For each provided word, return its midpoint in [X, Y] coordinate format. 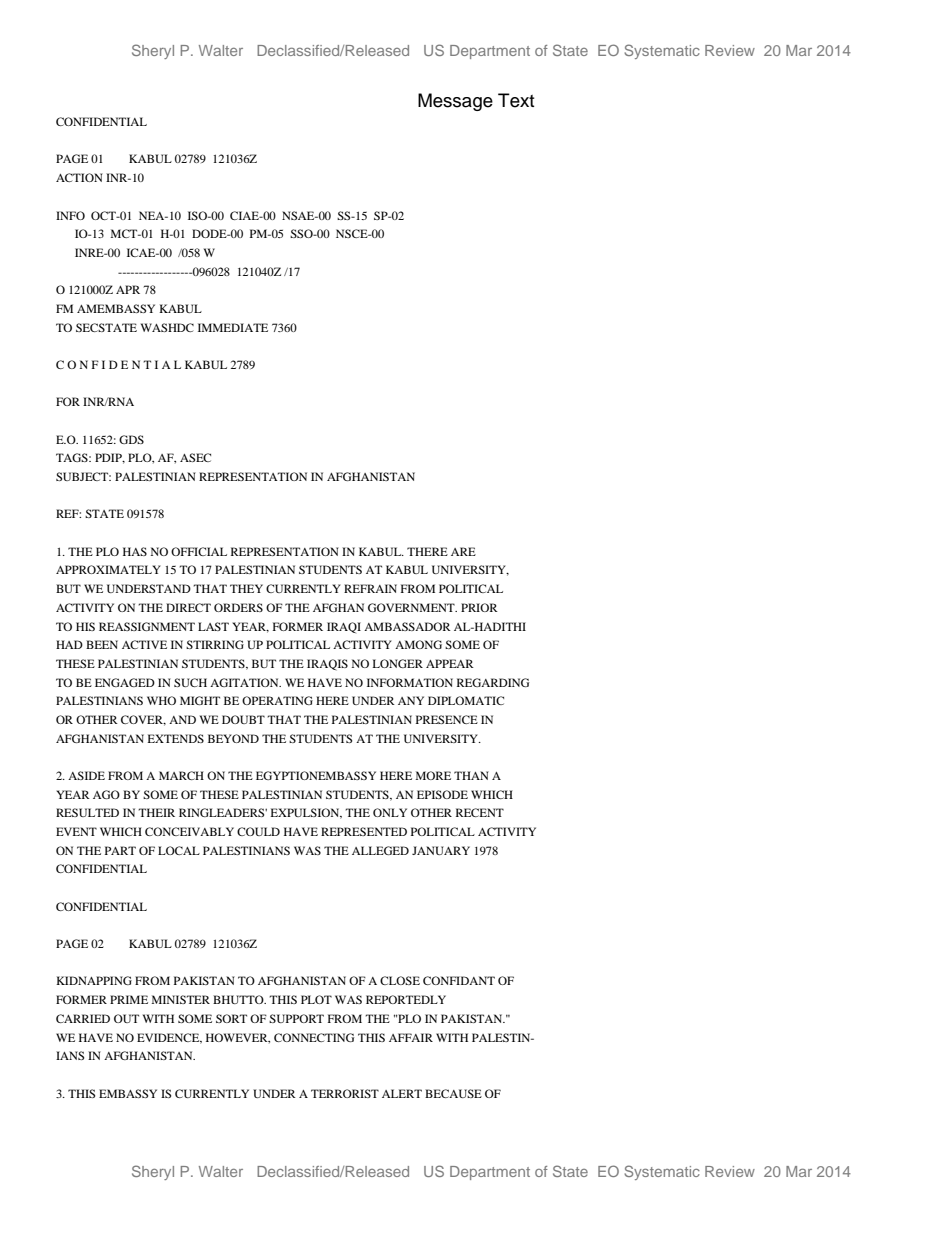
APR [128, 289]
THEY [246, 588]
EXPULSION [306, 813]
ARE [463, 551]
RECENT [480, 812]
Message [455, 102]
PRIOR [479, 607]
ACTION [79, 177]
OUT [126, 1018]
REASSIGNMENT [147, 626]
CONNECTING [314, 1037]
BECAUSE [453, 1093]
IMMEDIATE [233, 327]
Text [516, 100]
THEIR [156, 812]
